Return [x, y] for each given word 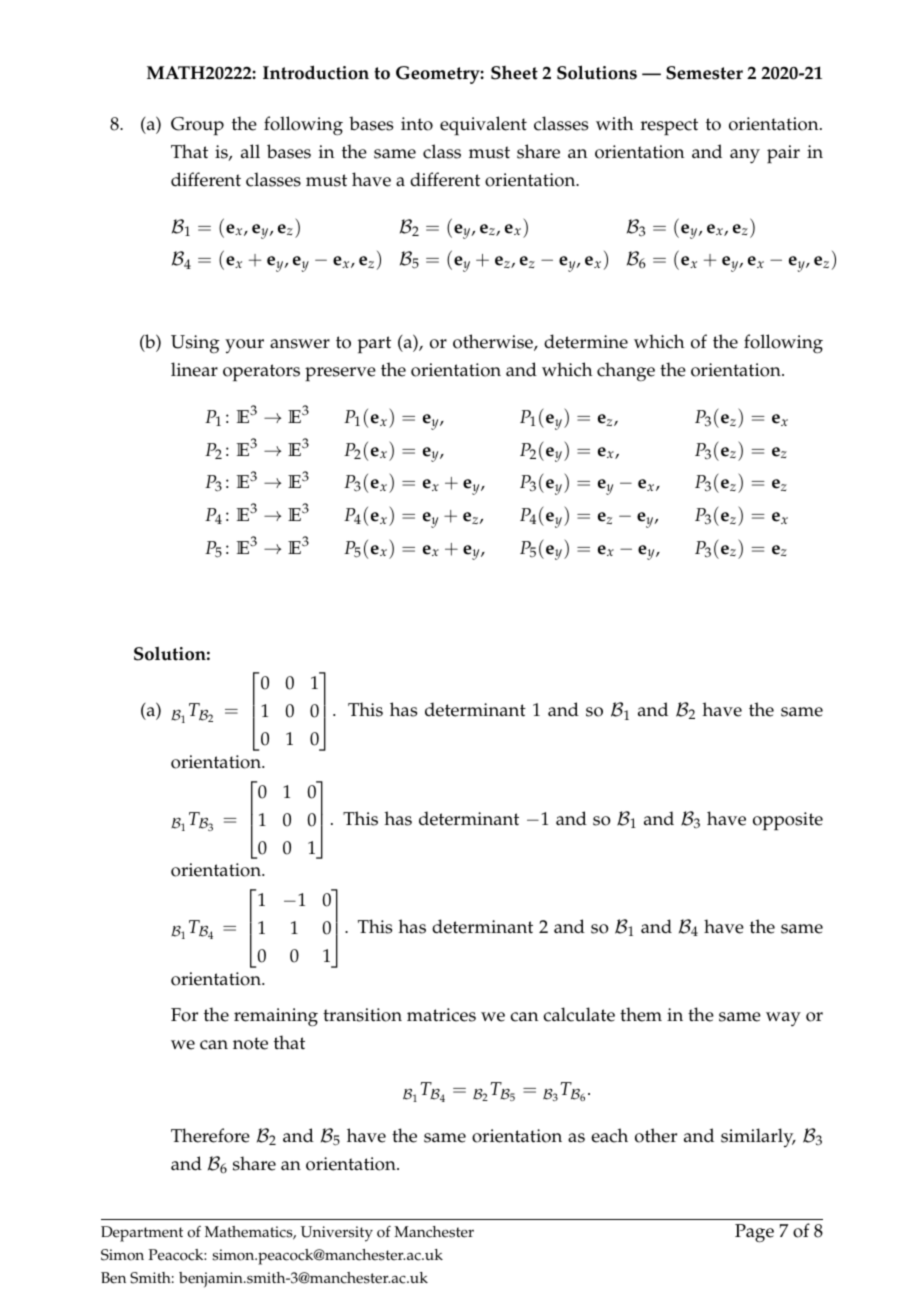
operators [261, 373]
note [250, 1043]
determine [586, 341]
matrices [441, 1015]
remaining [276, 1017]
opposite [788, 821]
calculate [579, 1014]
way [783, 1019]
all [250, 151]
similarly [758, 1137]
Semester [704, 73]
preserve [340, 374]
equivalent [483, 126]
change [626, 372]
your [244, 346]
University [337, 1234]
